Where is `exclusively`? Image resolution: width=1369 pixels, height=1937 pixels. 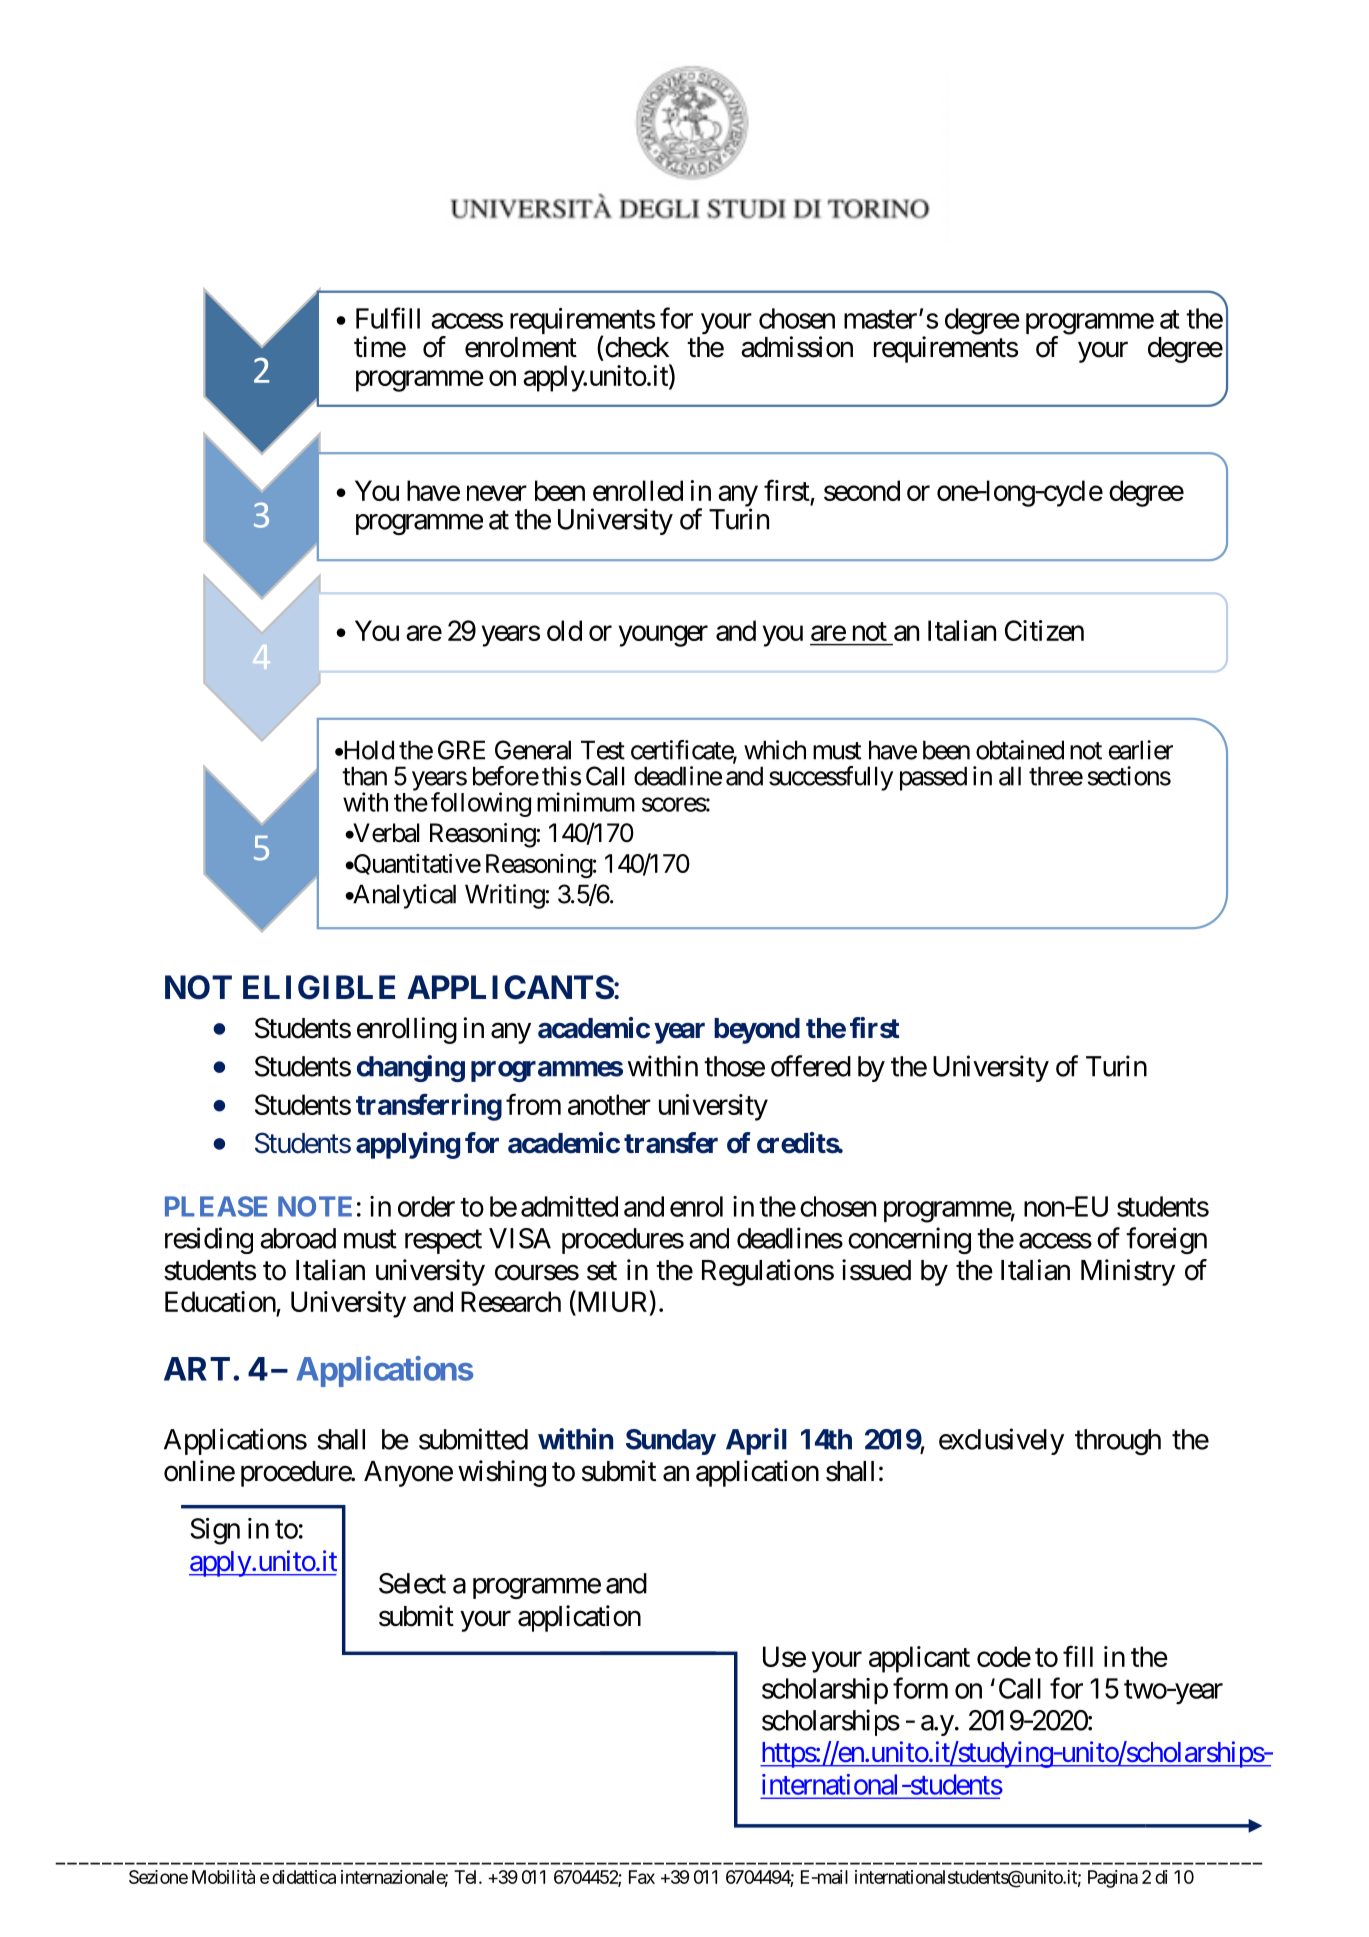
exclusively is located at coordinates (1001, 1441).
